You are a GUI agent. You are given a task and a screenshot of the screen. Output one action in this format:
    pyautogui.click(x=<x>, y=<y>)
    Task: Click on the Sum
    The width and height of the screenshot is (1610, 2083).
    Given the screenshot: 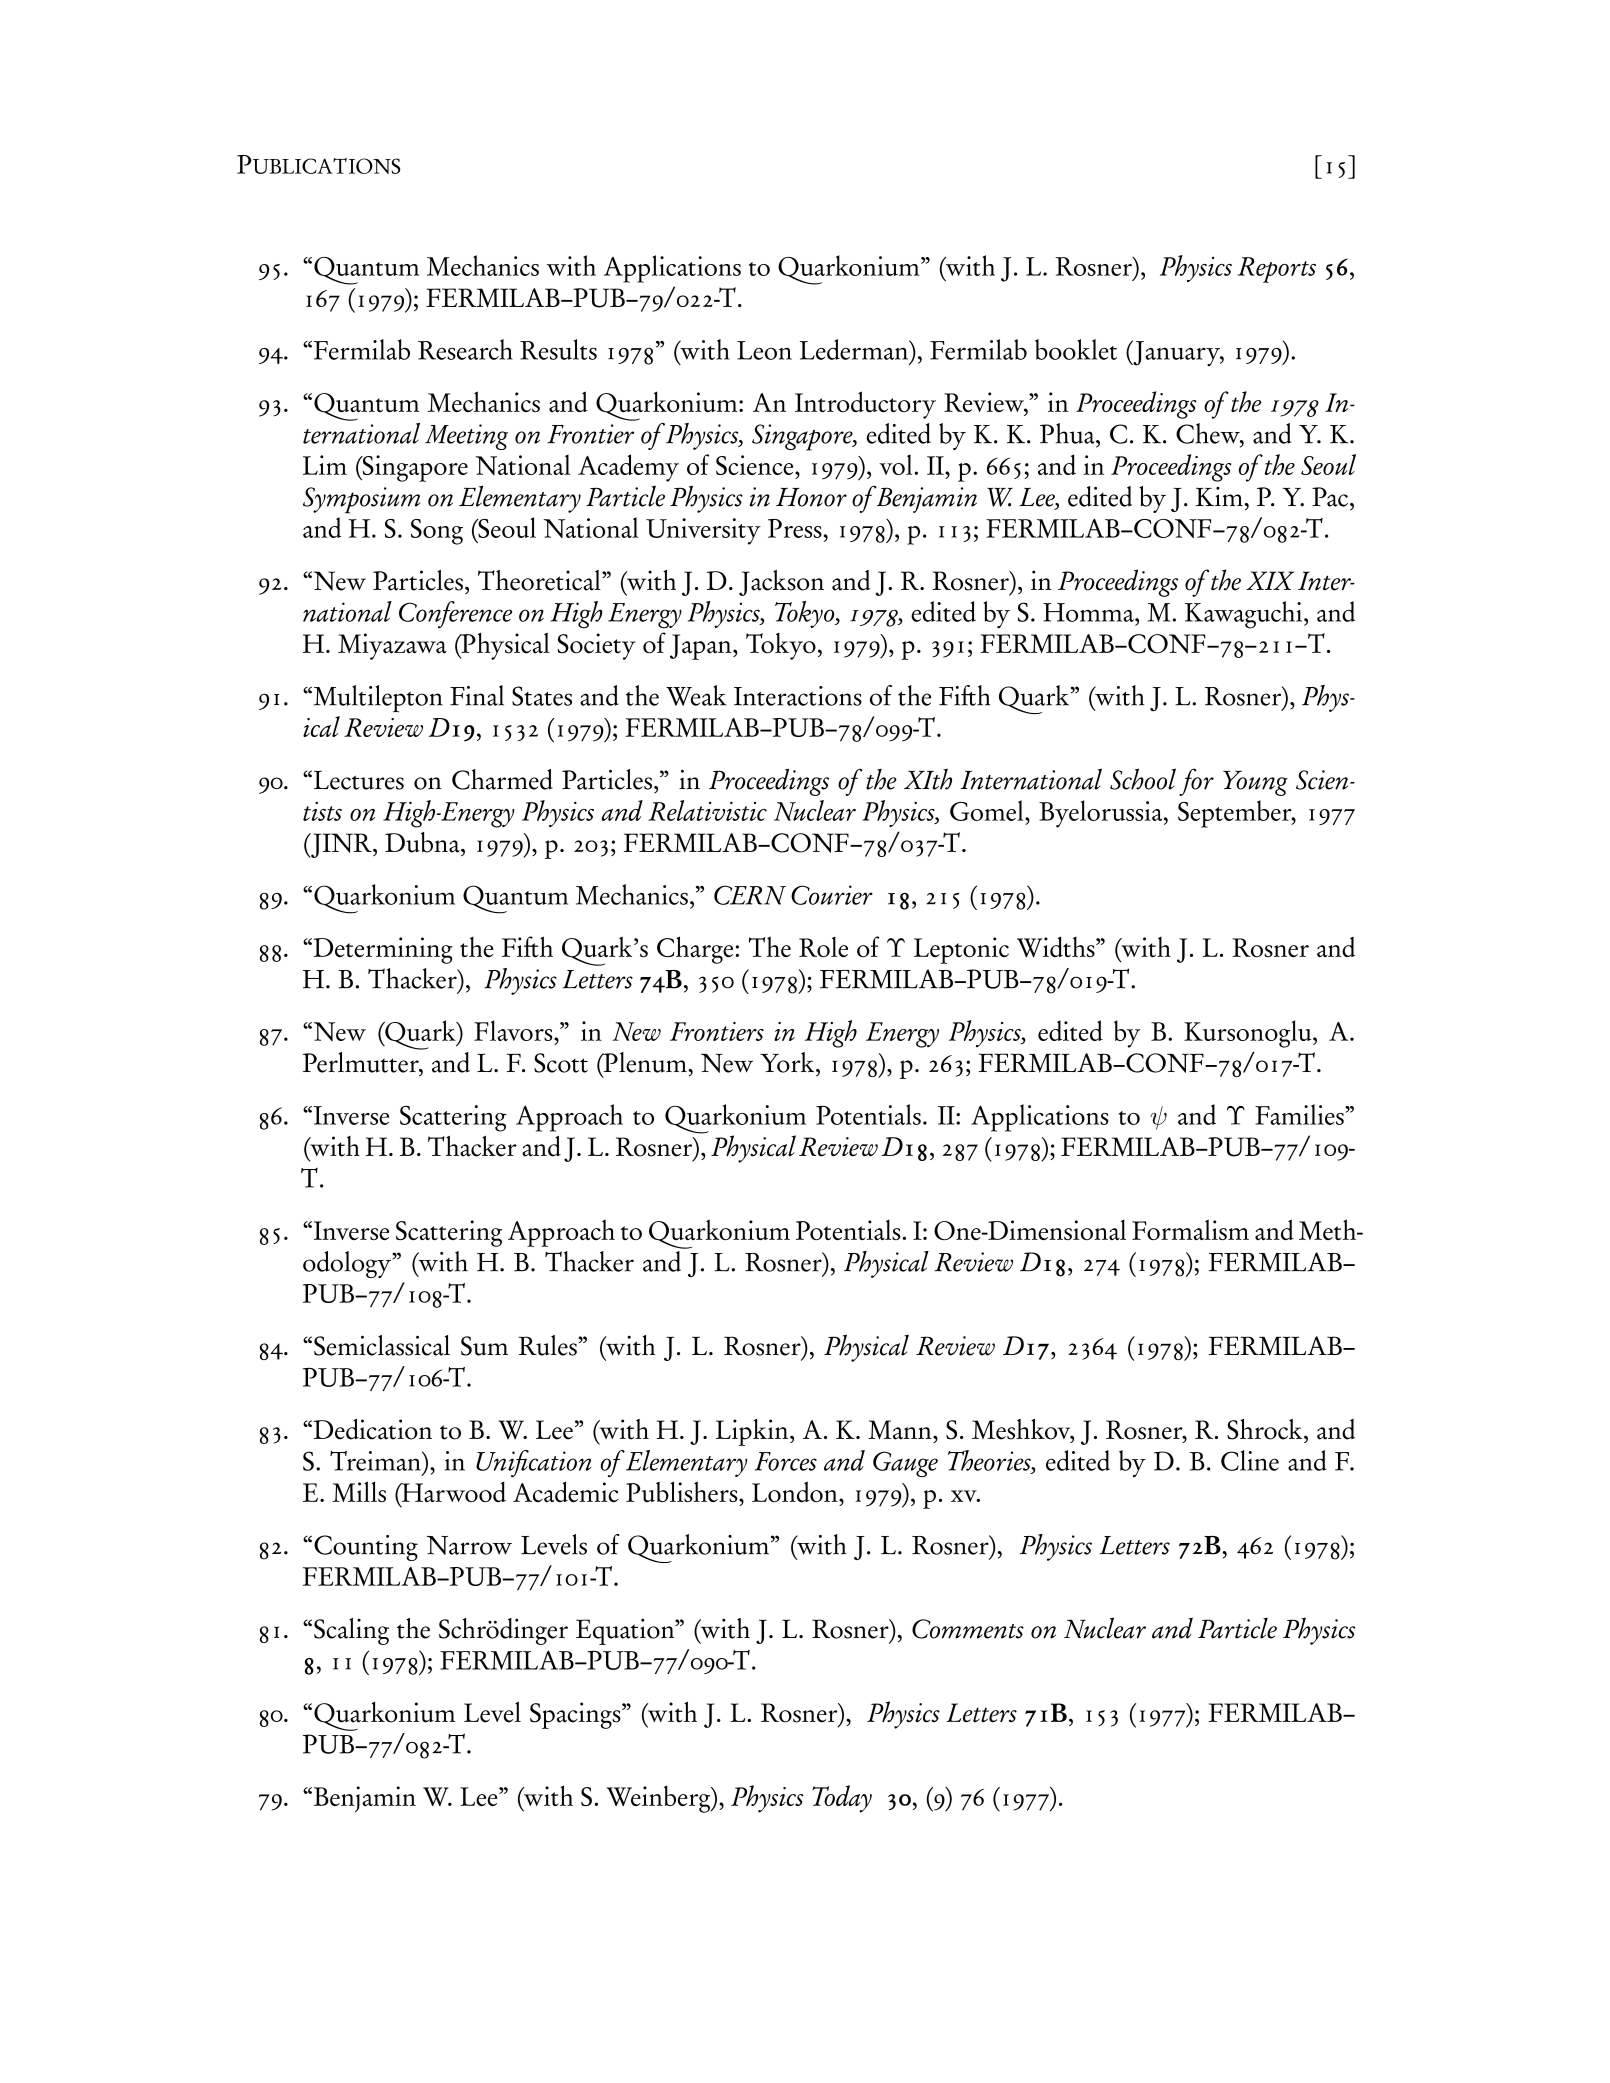 What is the action you would take?
    pyautogui.click(x=484, y=1346)
